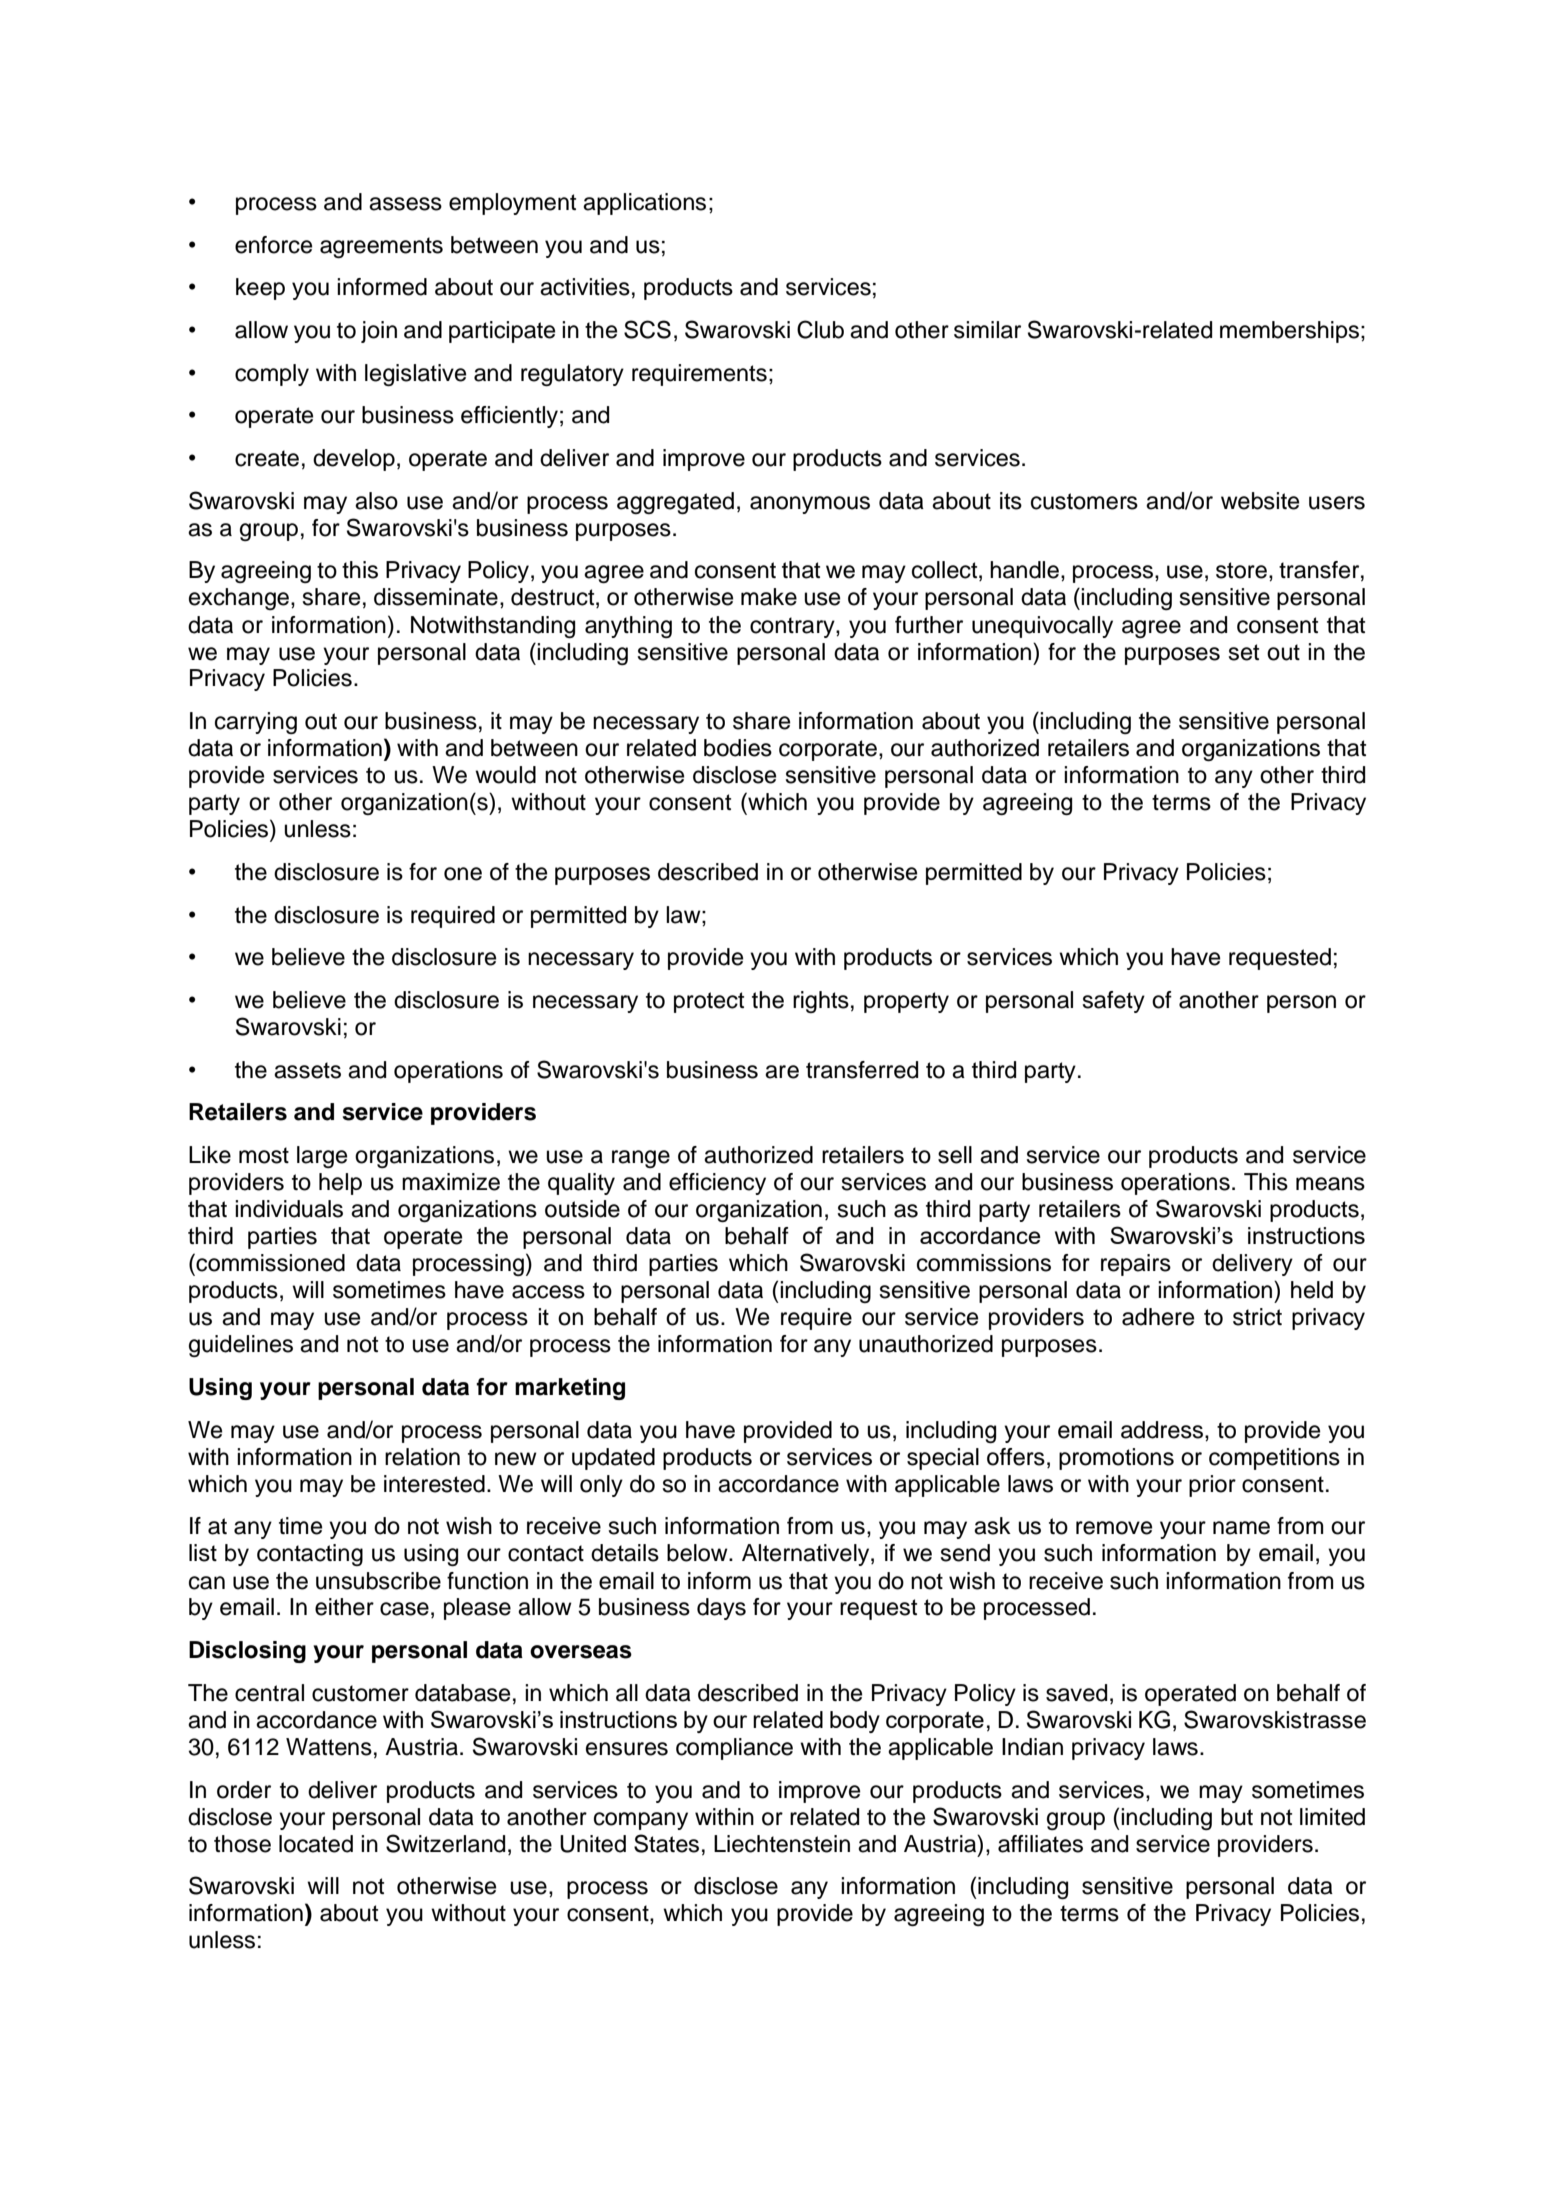 The width and height of the image is (1554, 2198). I want to click on similar, so click(987, 330).
